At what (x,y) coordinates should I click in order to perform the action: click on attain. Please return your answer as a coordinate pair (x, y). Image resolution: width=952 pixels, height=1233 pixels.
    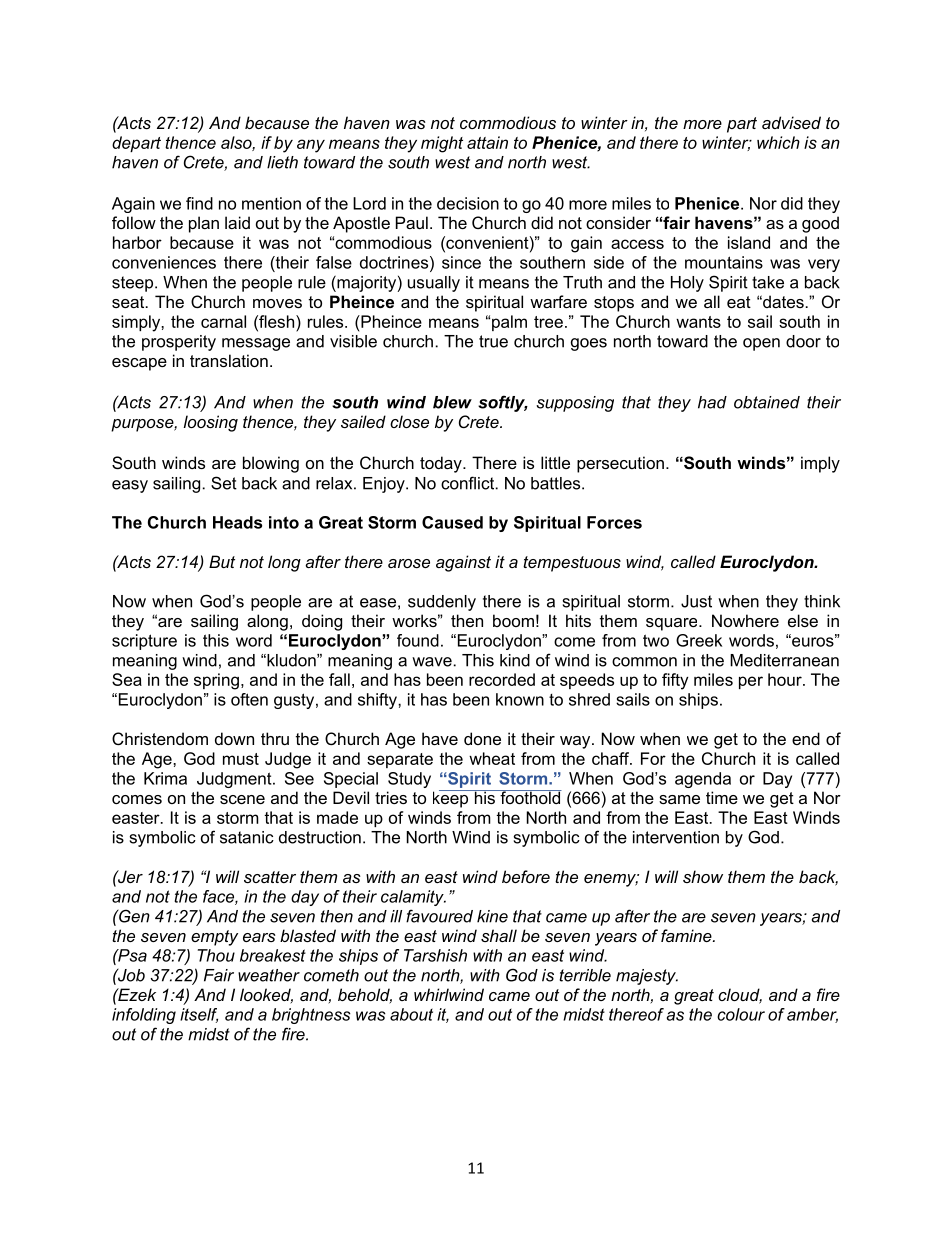
    Looking at the image, I should click on (487, 142).
